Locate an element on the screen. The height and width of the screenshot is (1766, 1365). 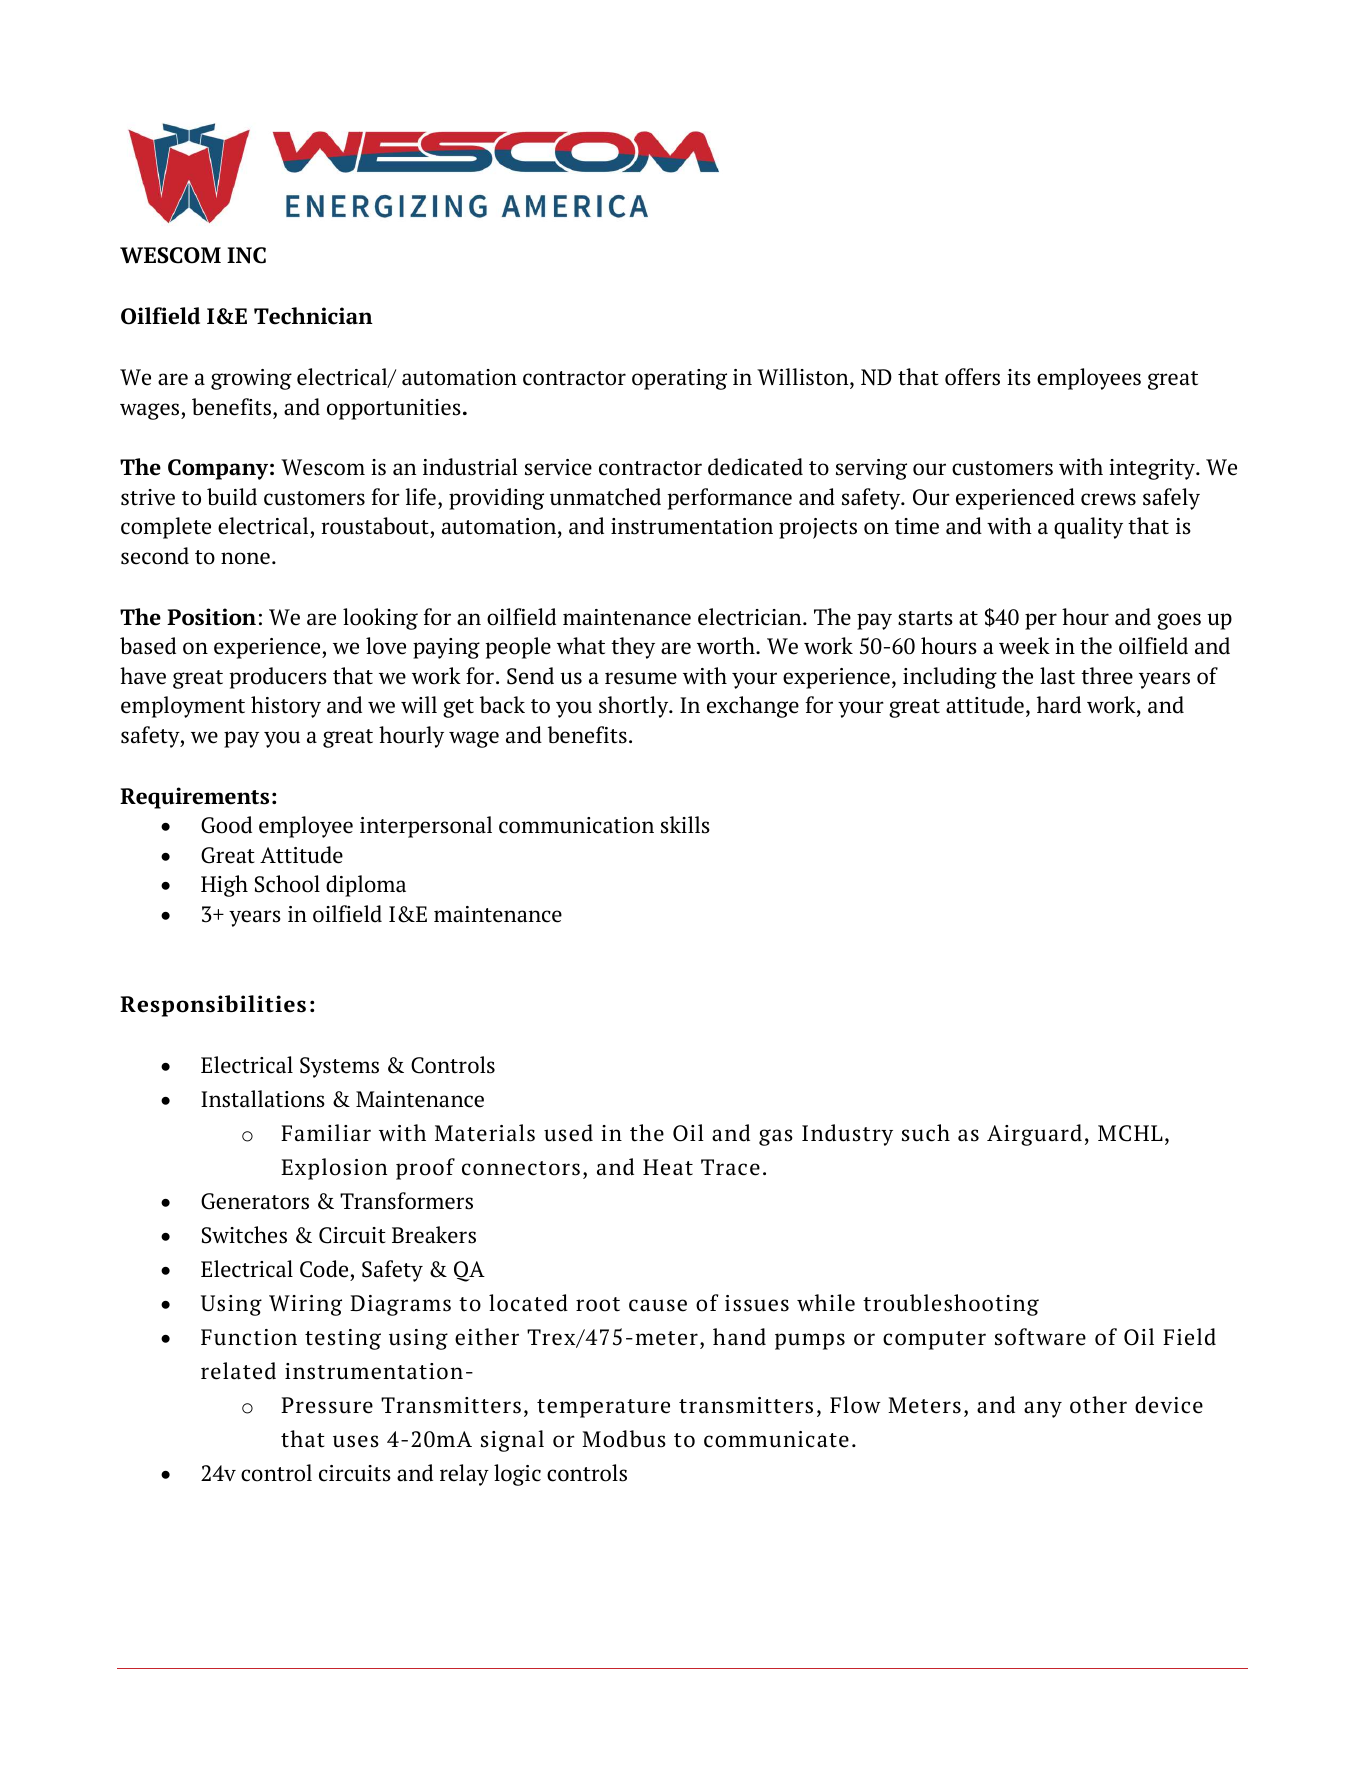
uses is located at coordinates (356, 1441).
